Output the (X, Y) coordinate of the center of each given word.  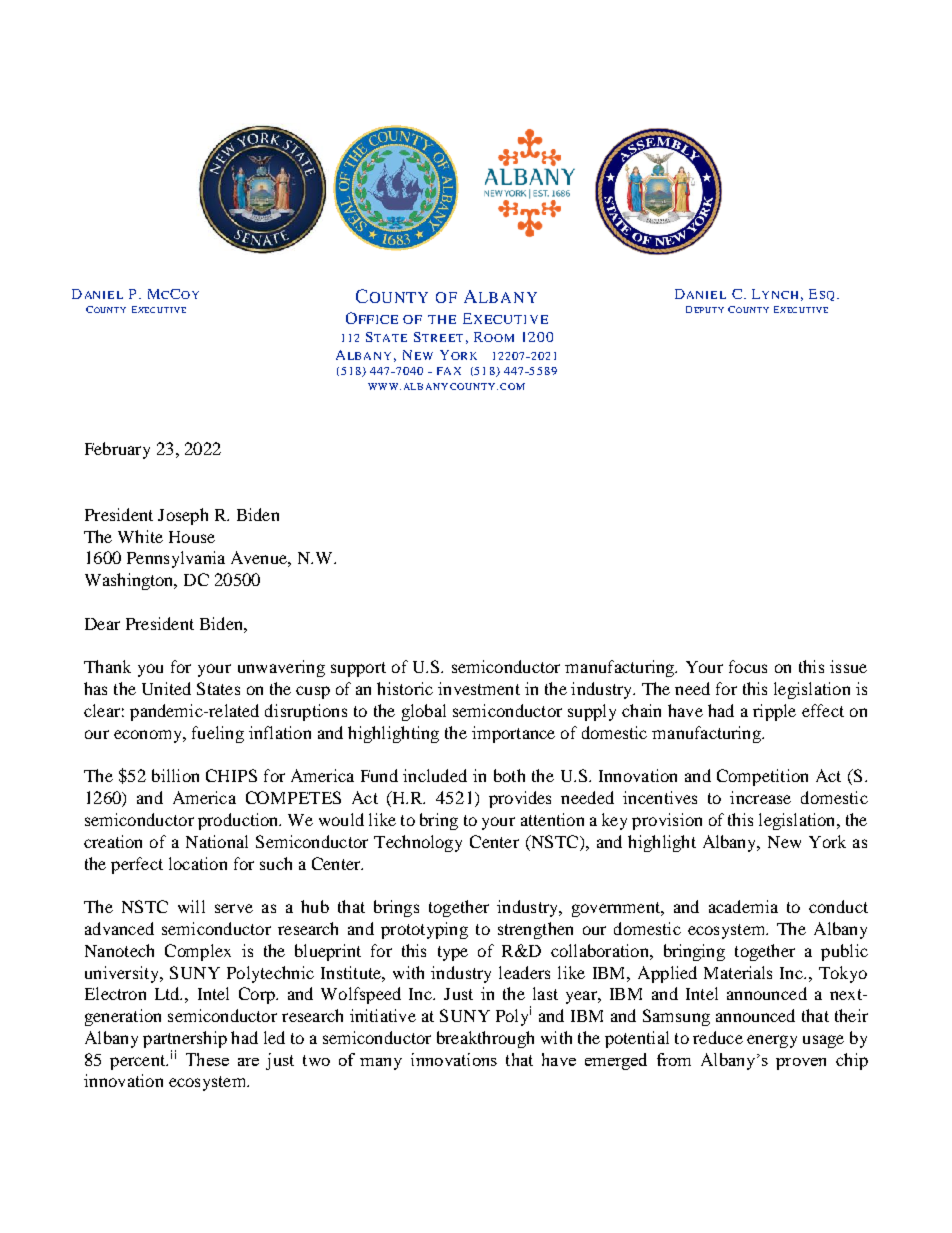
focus (748, 666)
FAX (449, 371)
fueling (218, 734)
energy (772, 1041)
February (117, 450)
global (424, 712)
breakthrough (485, 1039)
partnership (185, 1039)
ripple (774, 712)
